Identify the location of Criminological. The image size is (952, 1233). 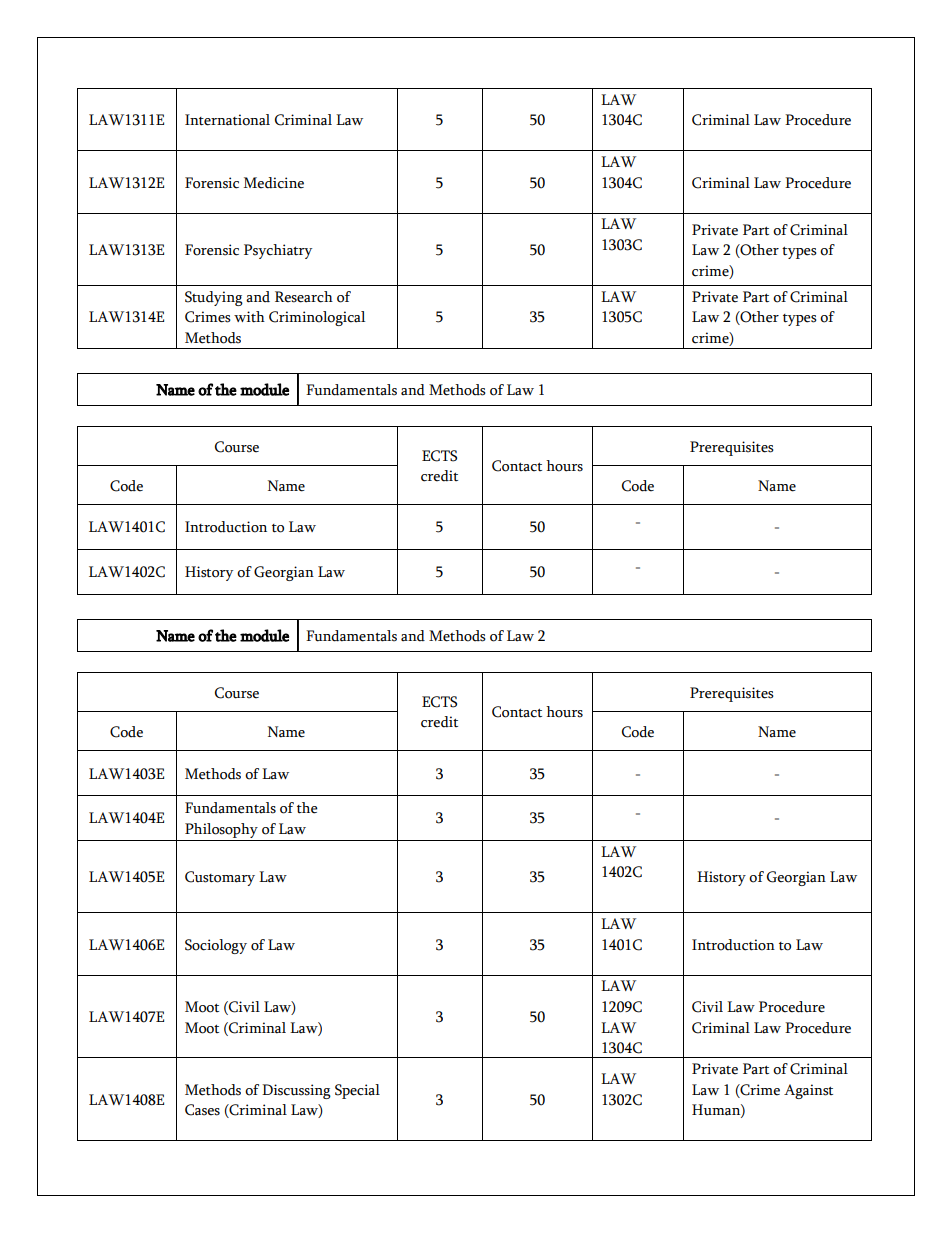
(317, 318).
